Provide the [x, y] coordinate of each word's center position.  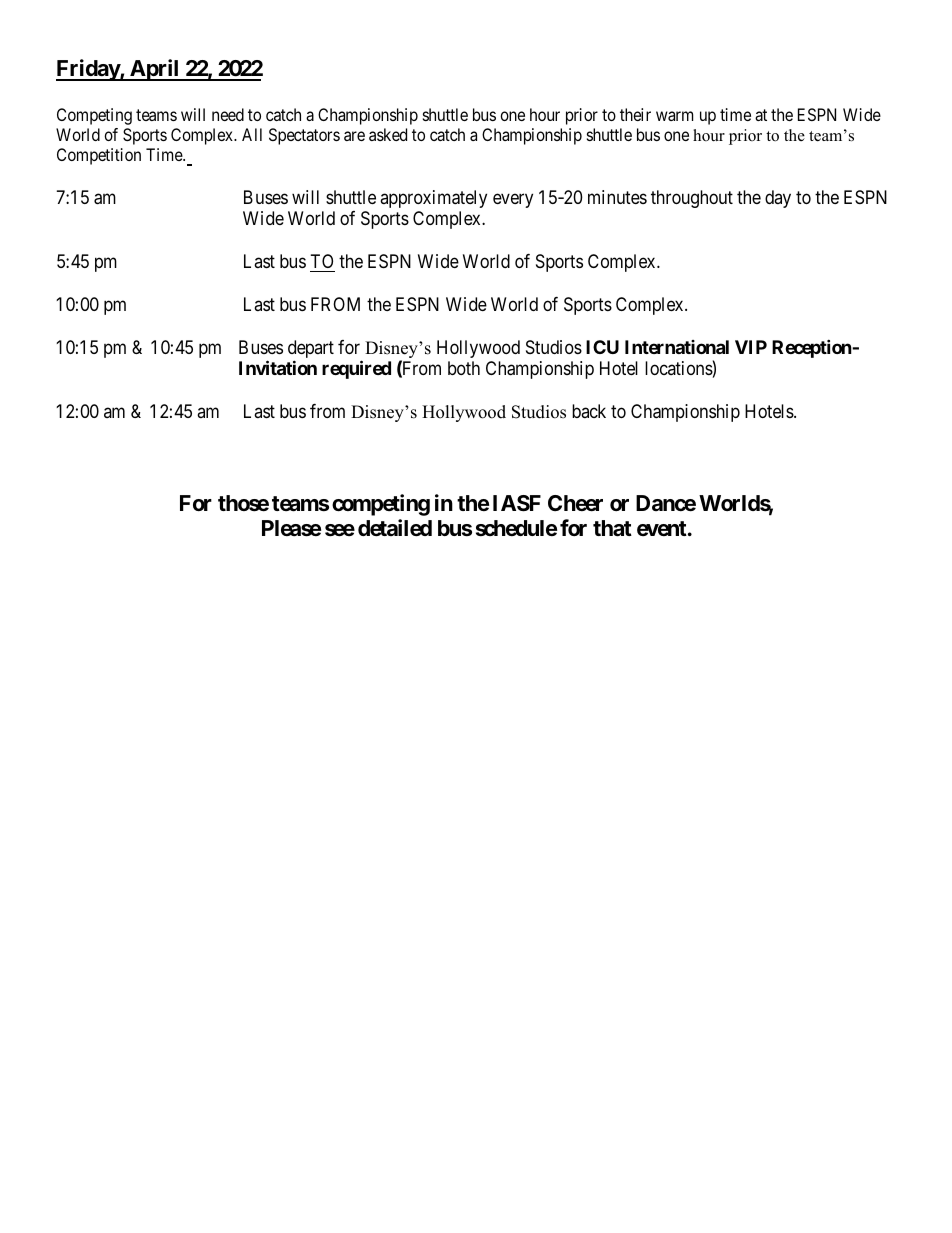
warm [674, 116]
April [154, 70]
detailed [395, 528]
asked [388, 134]
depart [311, 350]
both [464, 368]
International [677, 347]
